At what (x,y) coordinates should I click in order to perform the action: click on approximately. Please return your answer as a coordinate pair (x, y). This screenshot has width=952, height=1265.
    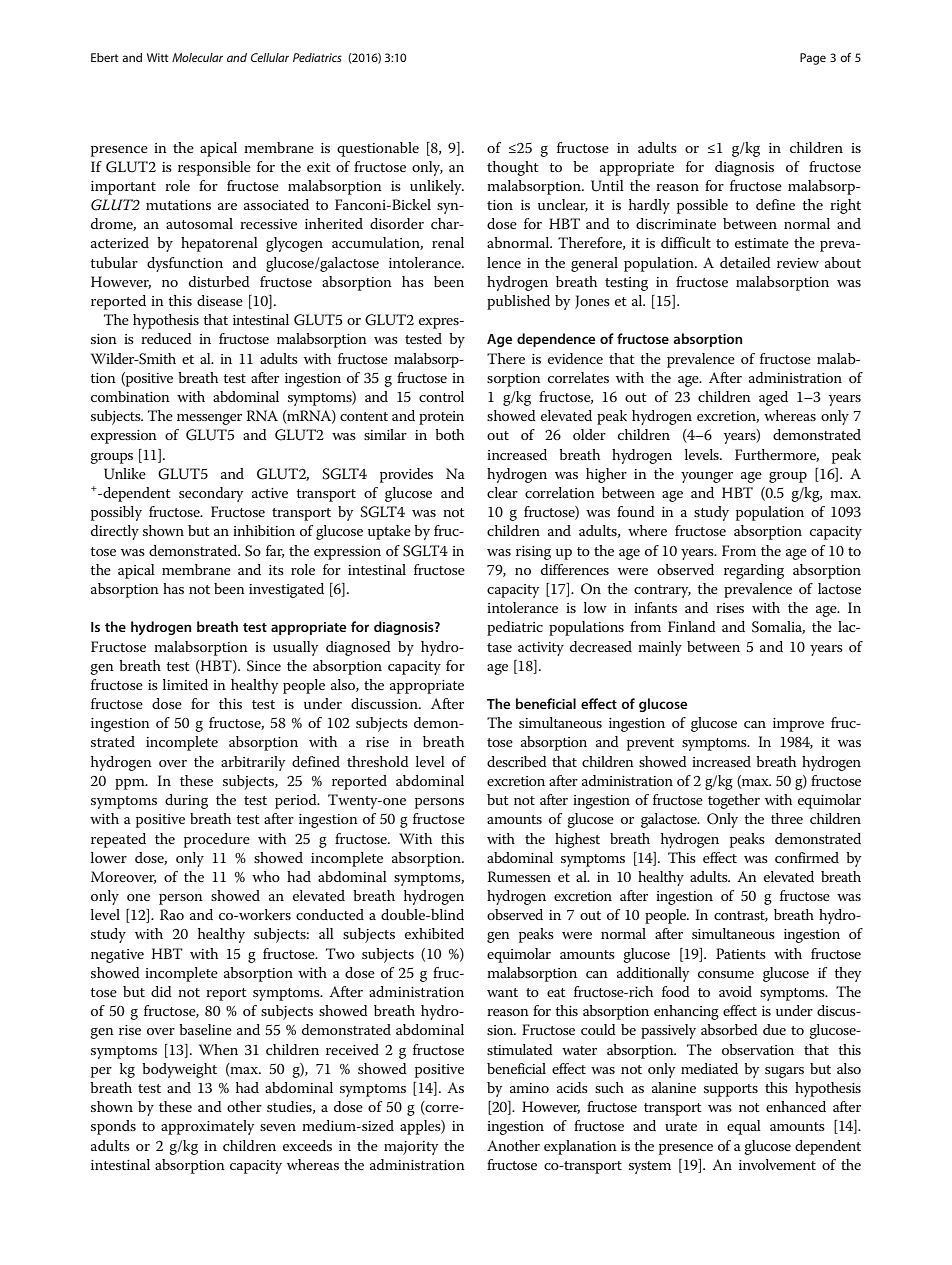
    Looking at the image, I should click on (207, 1127).
